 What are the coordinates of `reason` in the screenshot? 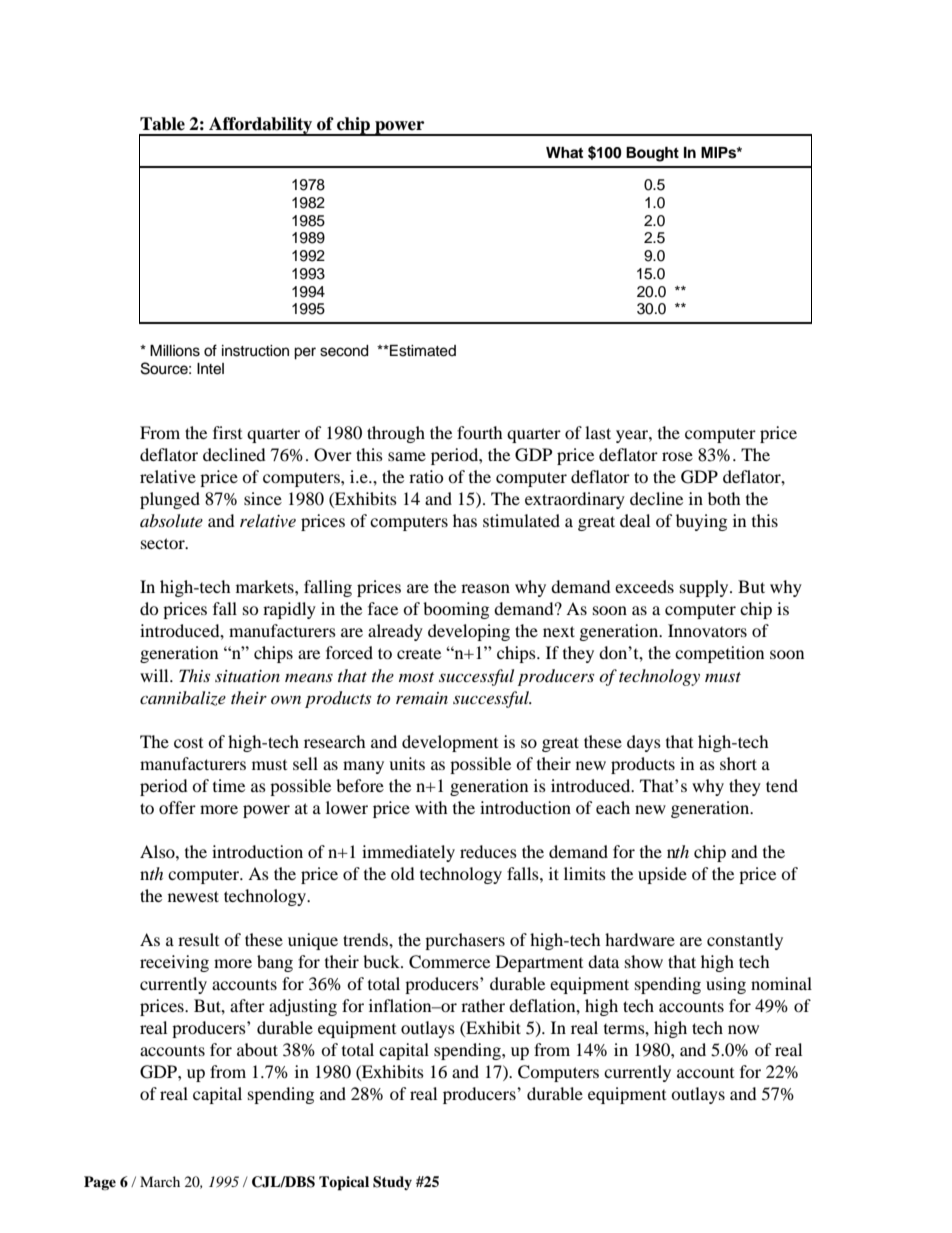 It's located at (485, 588).
